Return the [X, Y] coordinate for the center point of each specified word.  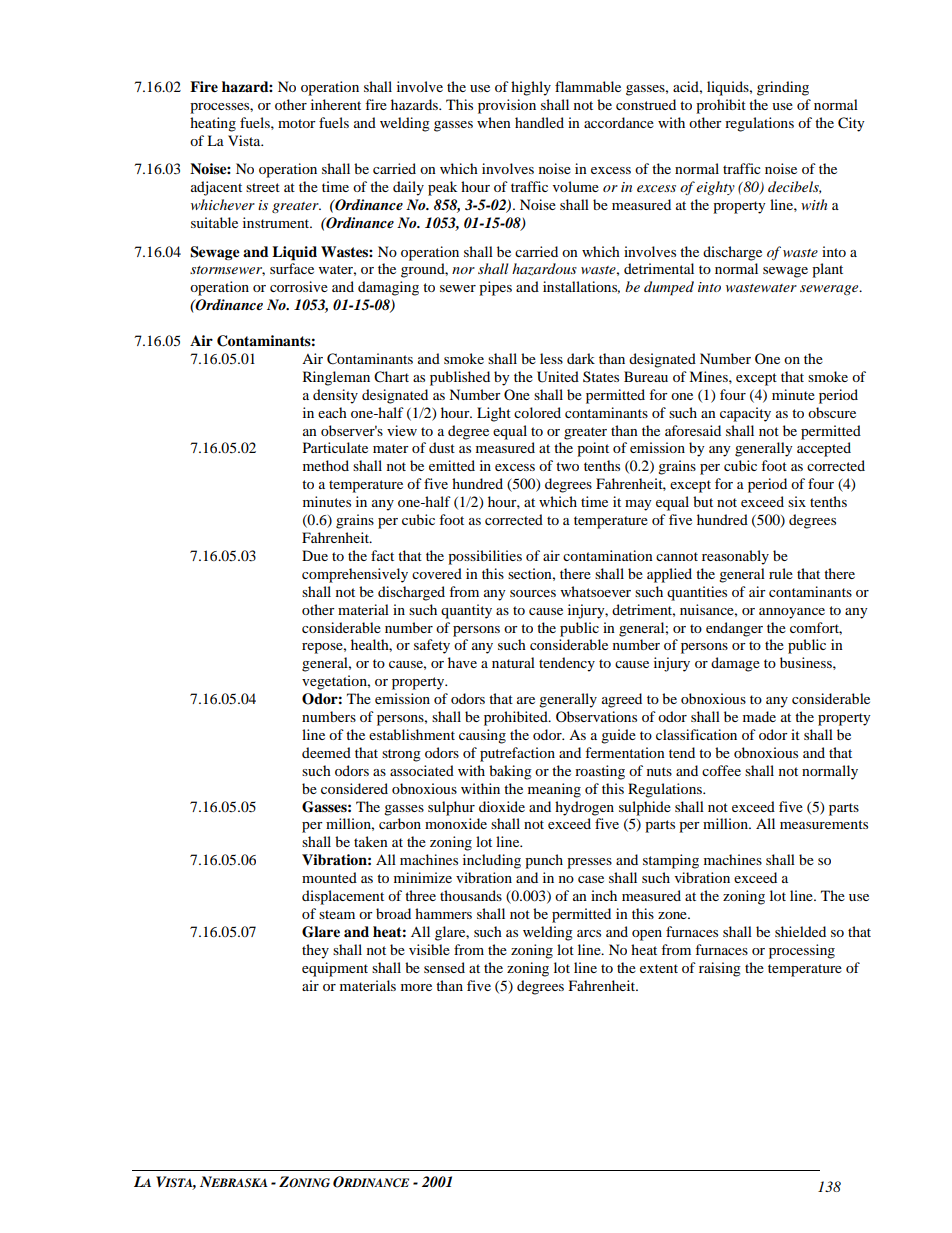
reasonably [735, 557]
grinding [783, 88]
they [315, 951]
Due [315, 555]
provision [507, 106]
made [759, 716]
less [551, 358]
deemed [326, 752]
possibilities [485, 557]
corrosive [299, 286]
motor [297, 123]
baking [510, 772]
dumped [669, 288]
